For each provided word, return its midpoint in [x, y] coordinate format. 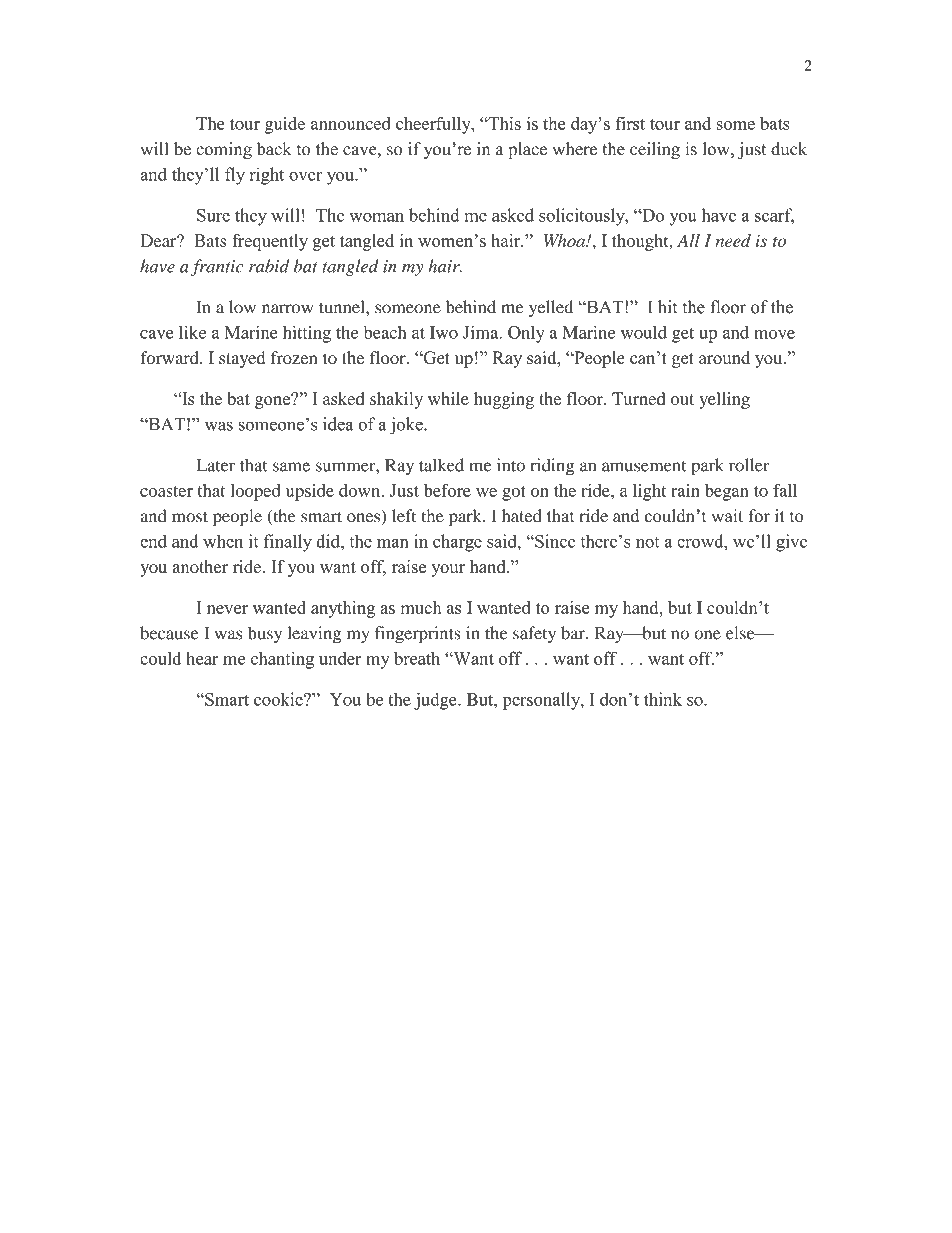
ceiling [655, 150]
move [774, 334]
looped [255, 492]
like [192, 332]
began [727, 492]
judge [436, 701]
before [447, 490]
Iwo [444, 332]
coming [224, 150]
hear [202, 658]
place [527, 150]
